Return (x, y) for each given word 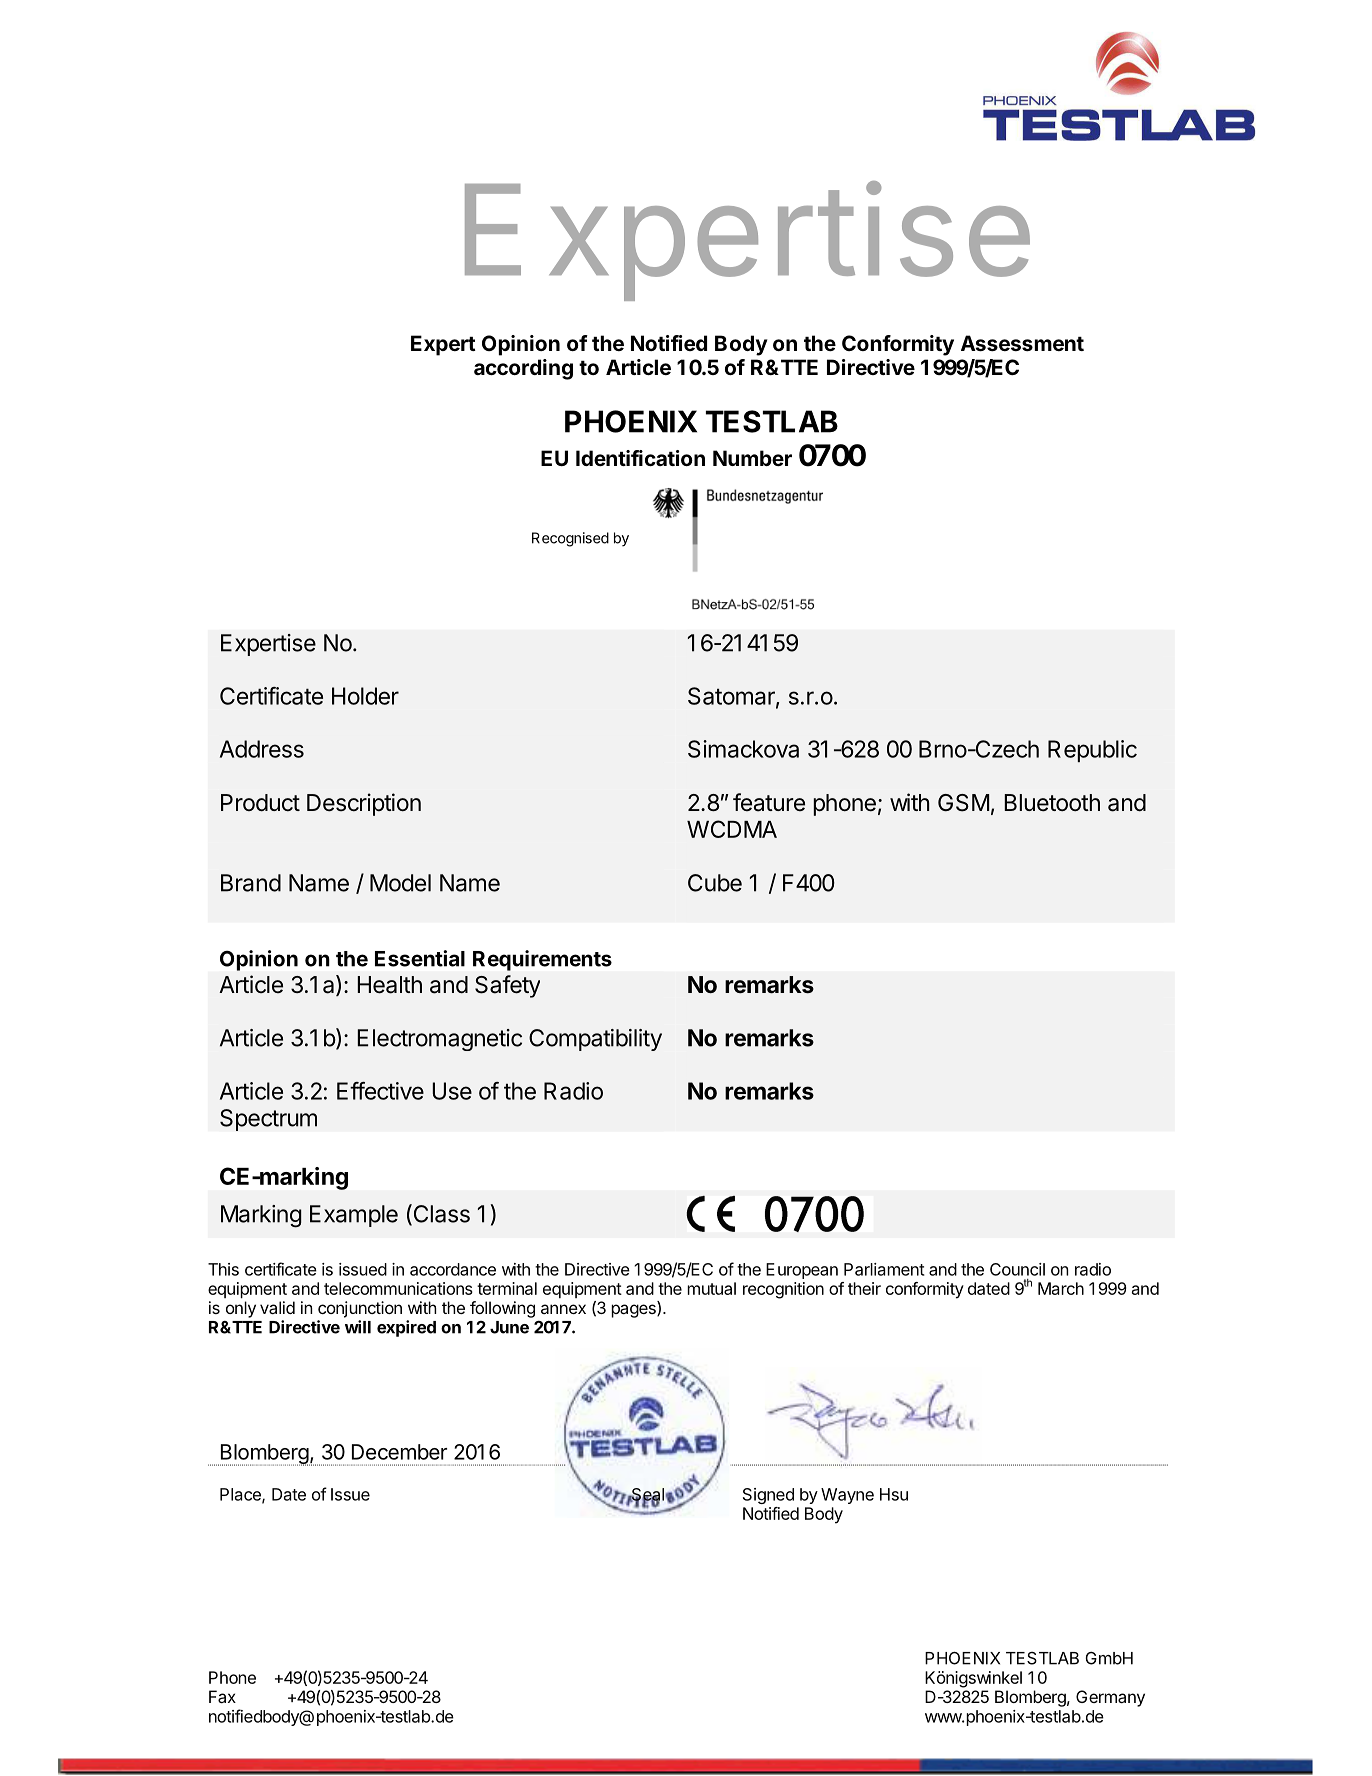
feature (769, 802)
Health (390, 985)
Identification (640, 458)
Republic (1092, 751)
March (1061, 1288)
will (358, 1327)
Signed (768, 1496)
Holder (365, 696)
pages (634, 1311)
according (523, 369)
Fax (222, 1696)
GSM (963, 803)
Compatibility (595, 1040)
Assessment (1022, 343)
